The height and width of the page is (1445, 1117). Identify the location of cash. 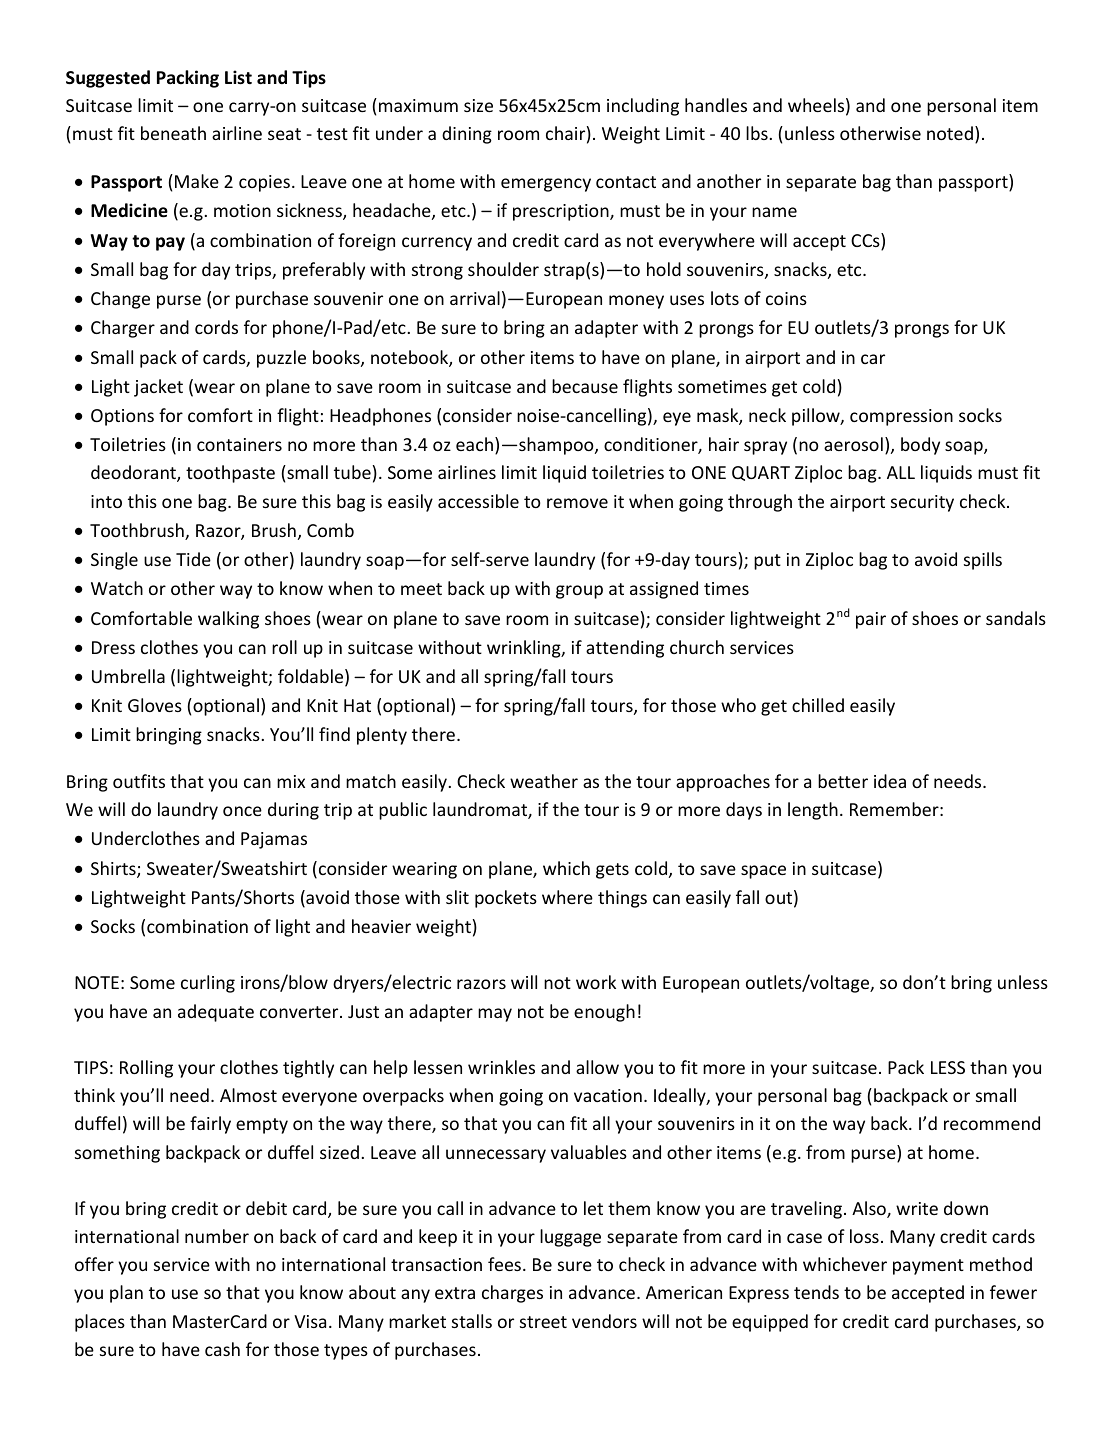
(222, 1349).
